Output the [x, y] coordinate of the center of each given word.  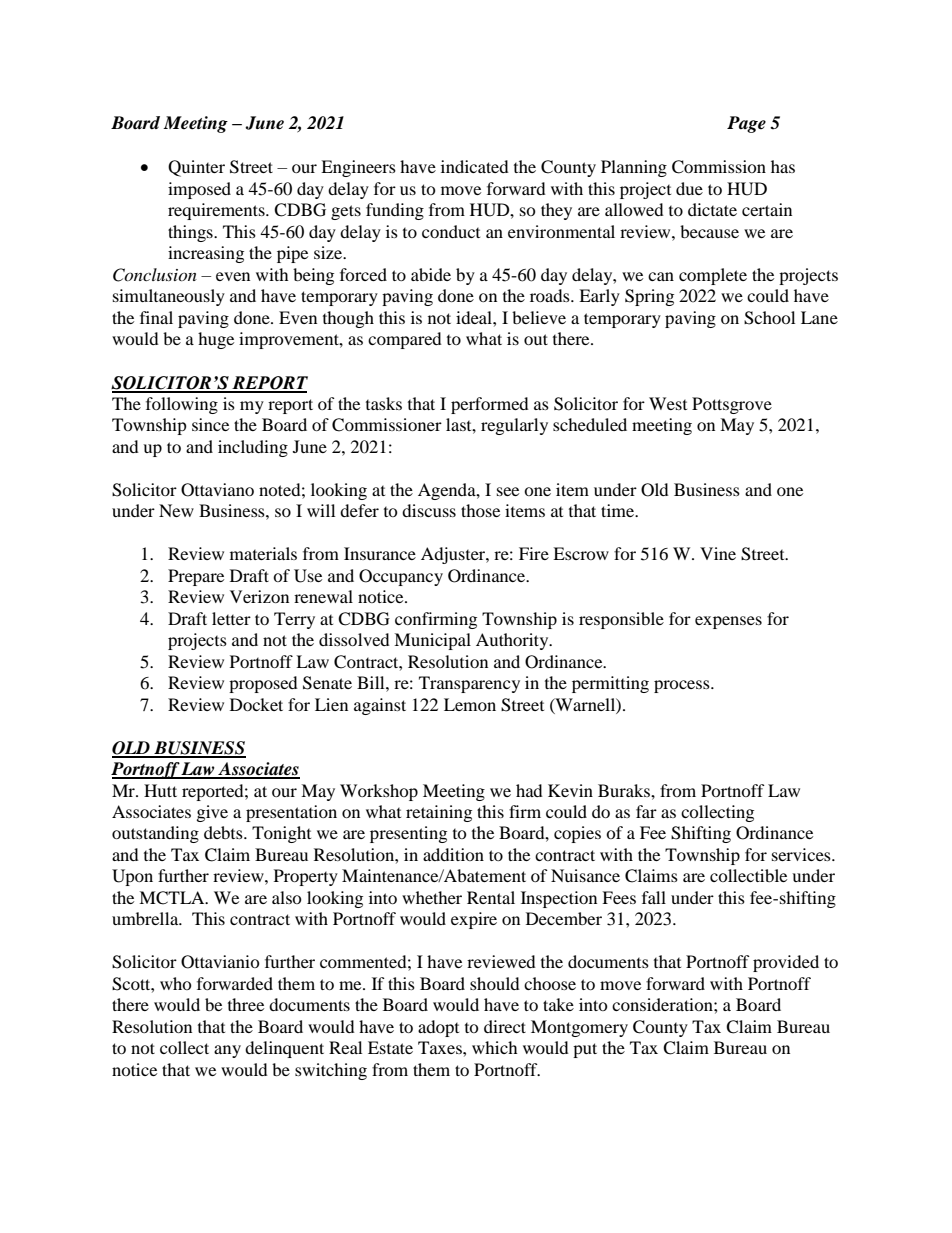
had [529, 790]
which [495, 1047]
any [227, 1051]
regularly [514, 426]
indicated [475, 166]
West [668, 403]
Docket [256, 704]
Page [746, 124]
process [683, 686]
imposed [199, 190]
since [210, 424]
